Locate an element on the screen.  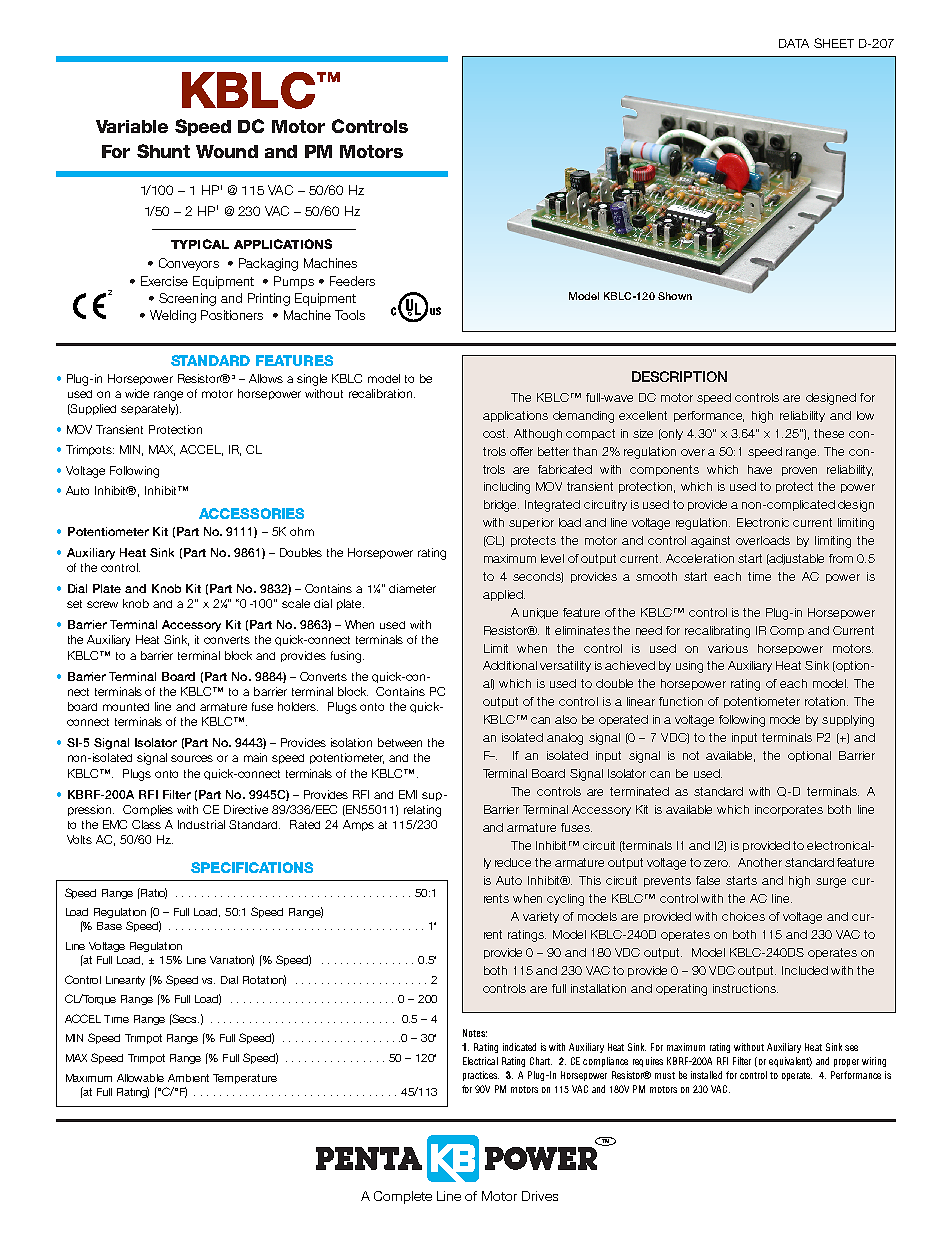
DATA is located at coordinates (794, 43).
